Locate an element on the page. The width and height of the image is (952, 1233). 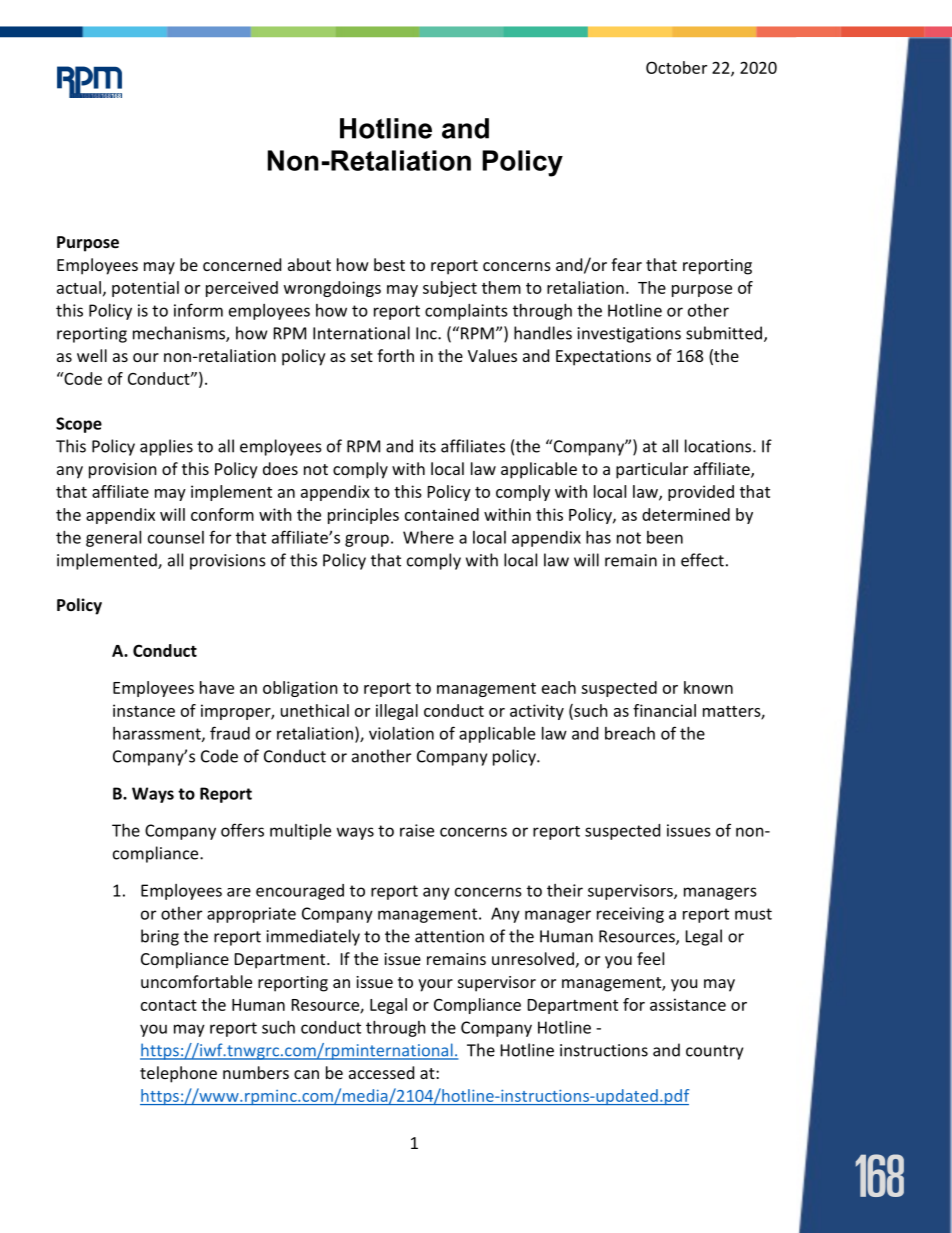
October is located at coordinates (676, 67).
